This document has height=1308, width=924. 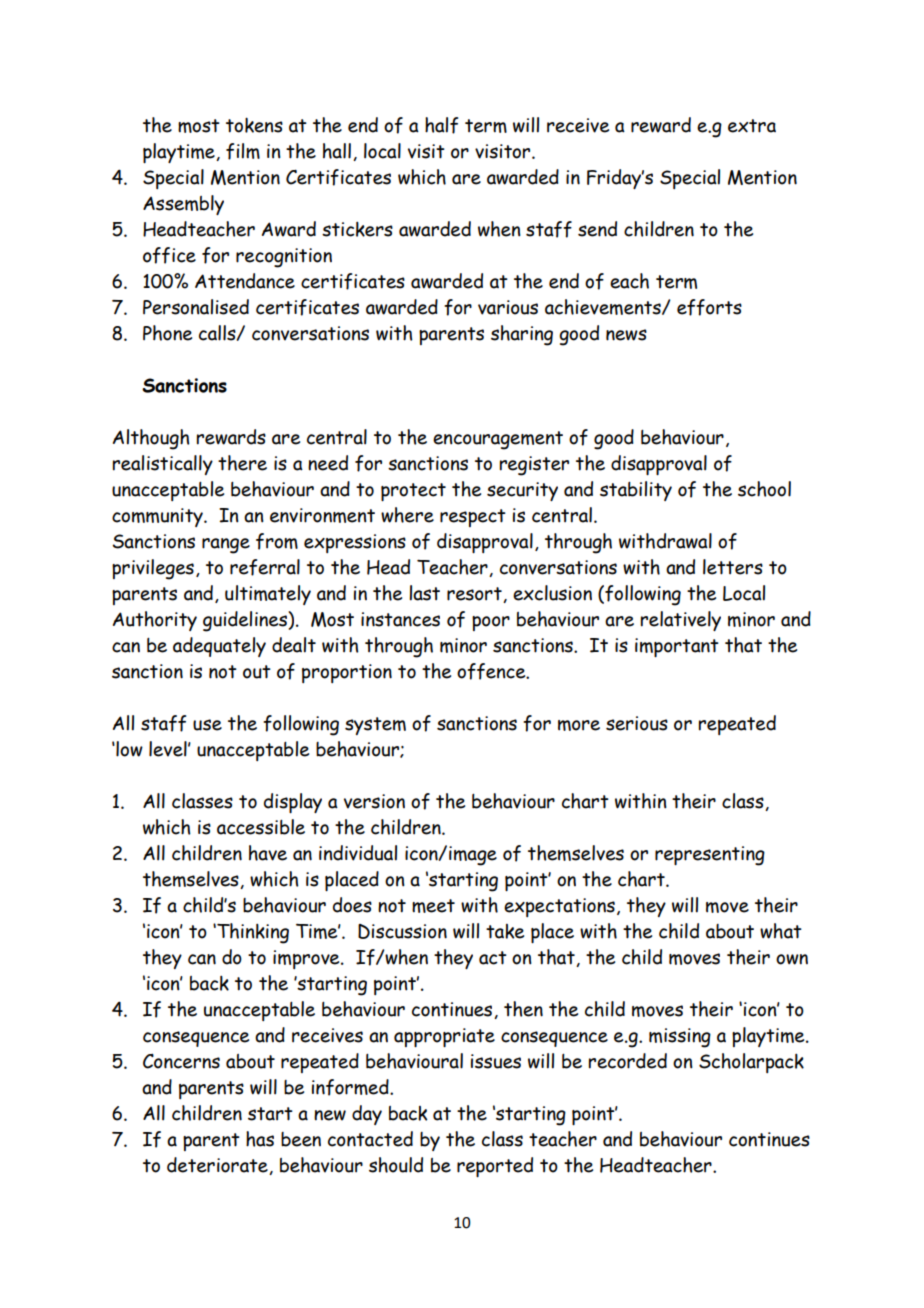 I want to click on encouragement, so click(x=498, y=440).
